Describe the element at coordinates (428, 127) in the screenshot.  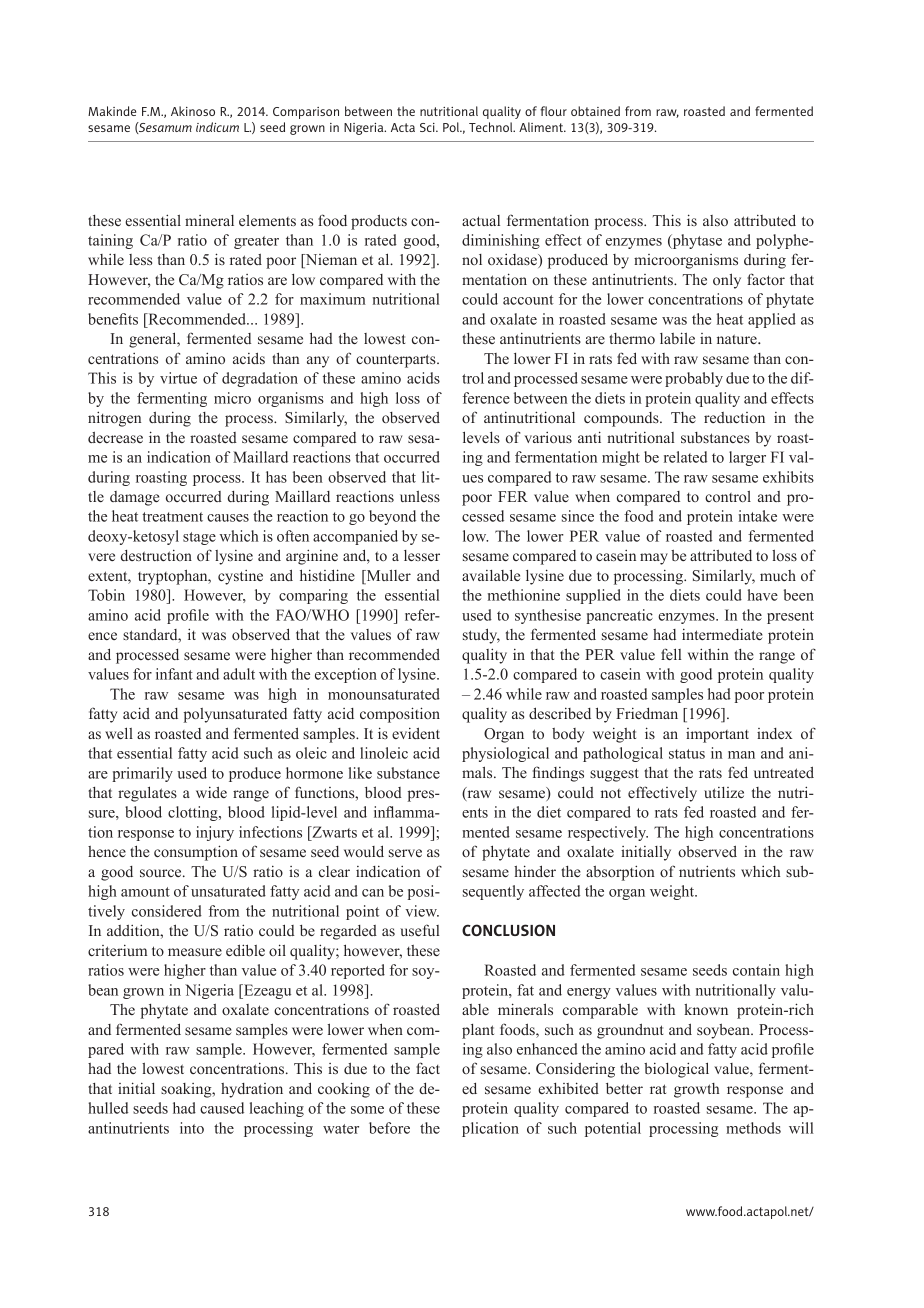
I see `Sci` at that location.
